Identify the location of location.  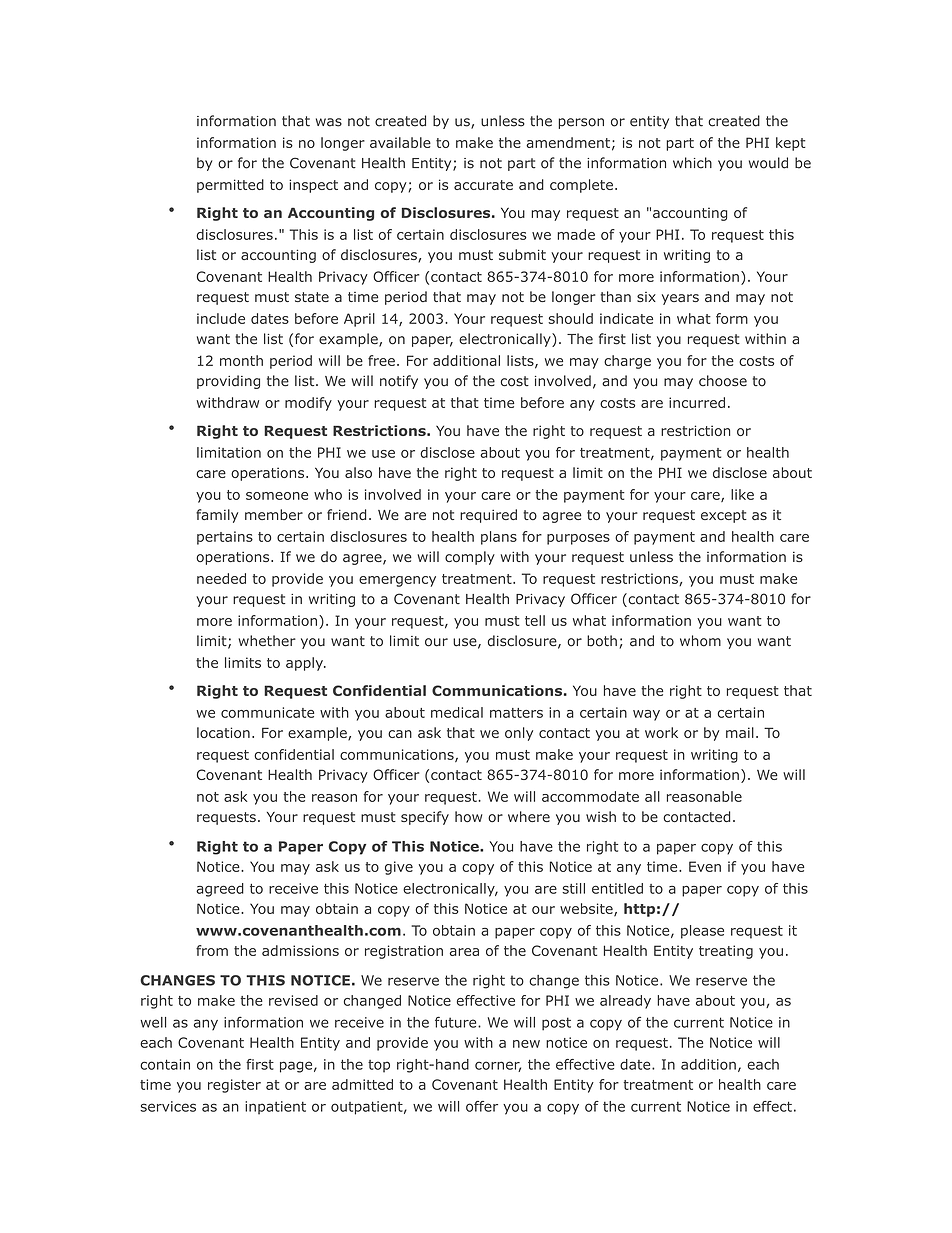
(223, 732).
